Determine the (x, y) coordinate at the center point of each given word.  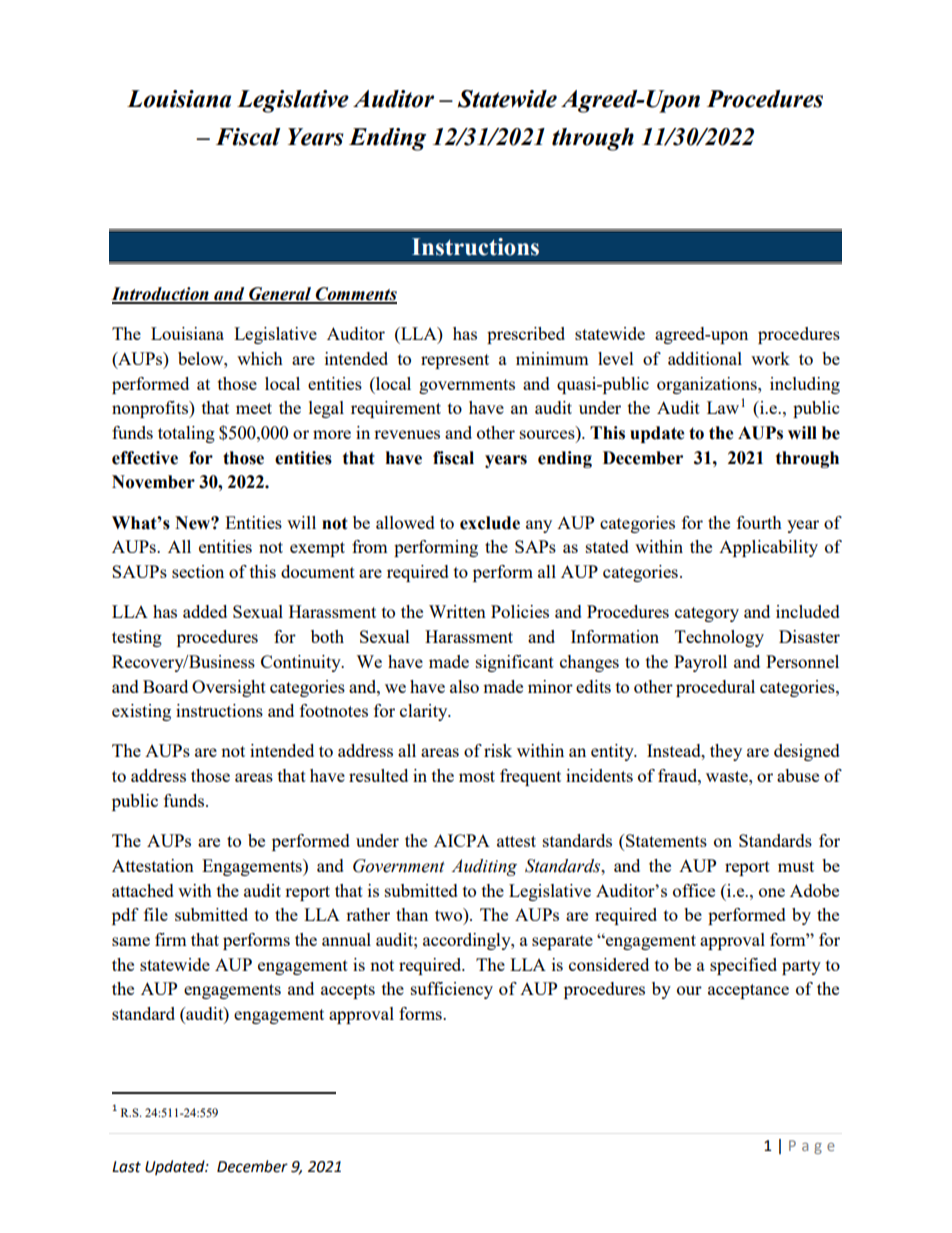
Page (812, 1147)
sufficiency (452, 990)
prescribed (526, 335)
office (694, 890)
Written (457, 611)
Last (126, 1167)
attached (143, 890)
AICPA (462, 840)
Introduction (161, 295)
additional (705, 358)
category (707, 614)
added (205, 611)
